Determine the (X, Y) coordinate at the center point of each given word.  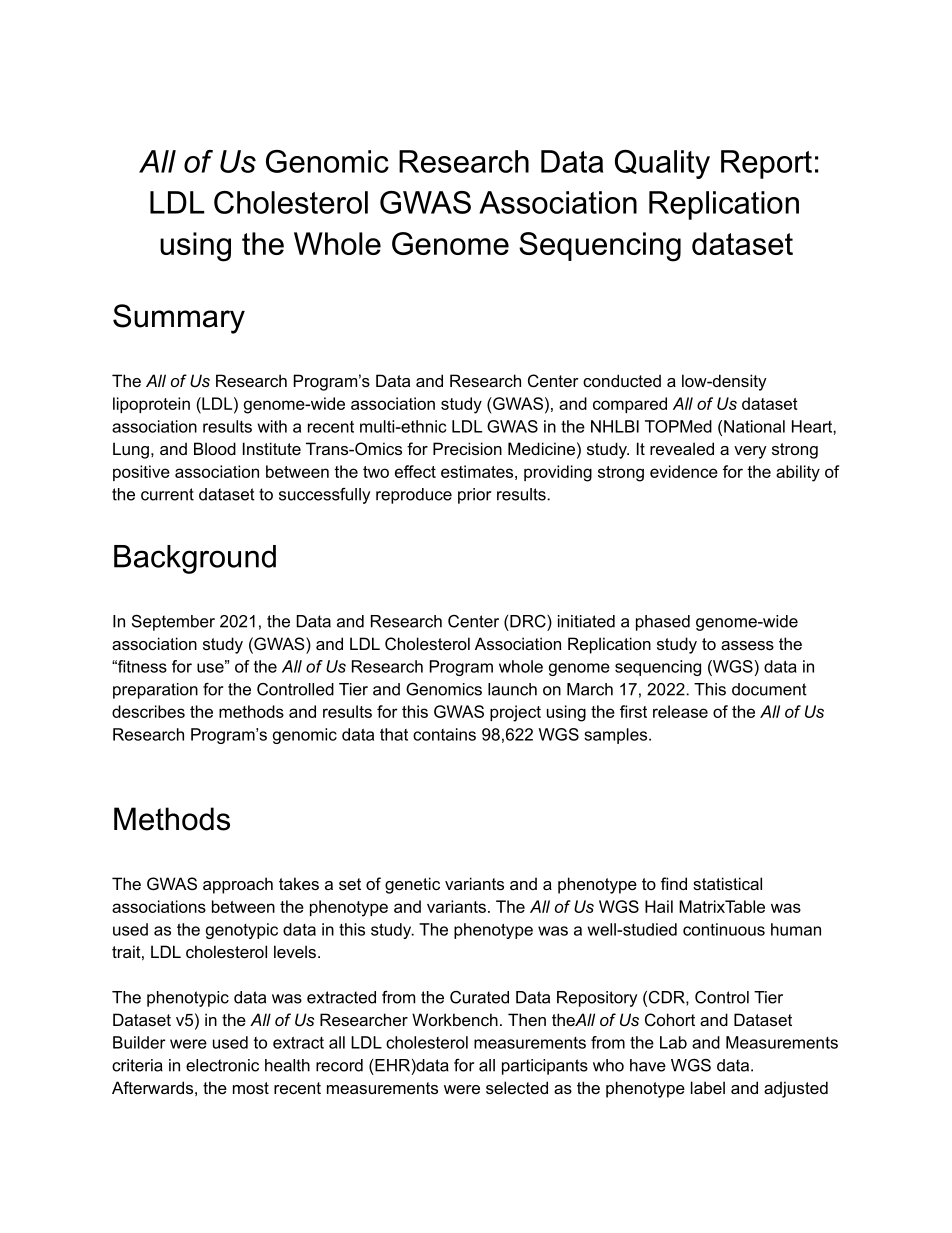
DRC (529, 621)
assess (747, 645)
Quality (662, 164)
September (173, 622)
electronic (222, 1065)
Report (766, 164)
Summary (179, 319)
